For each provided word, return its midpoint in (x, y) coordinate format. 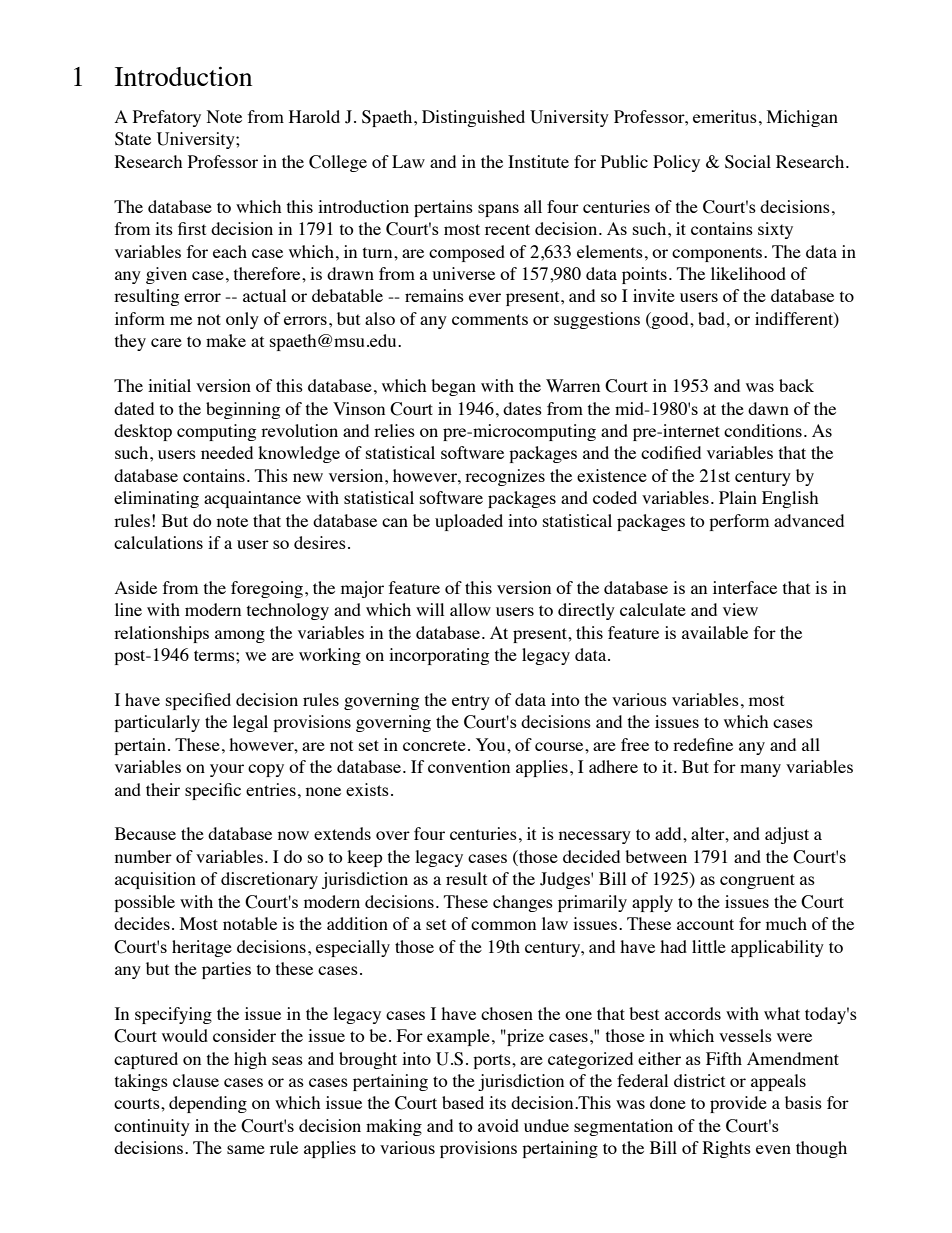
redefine (703, 744)
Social (748, 162)
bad (711, 318)
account (705, 924)
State (133, 139)
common (503, 925)
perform (739, 522)
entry (471, 702)
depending (208, 1104)
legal (250, 723)
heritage (202, 948)
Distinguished (473, 118)
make (226, 340)
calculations (158, 542)
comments (490, 319)
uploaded (469, 522)
